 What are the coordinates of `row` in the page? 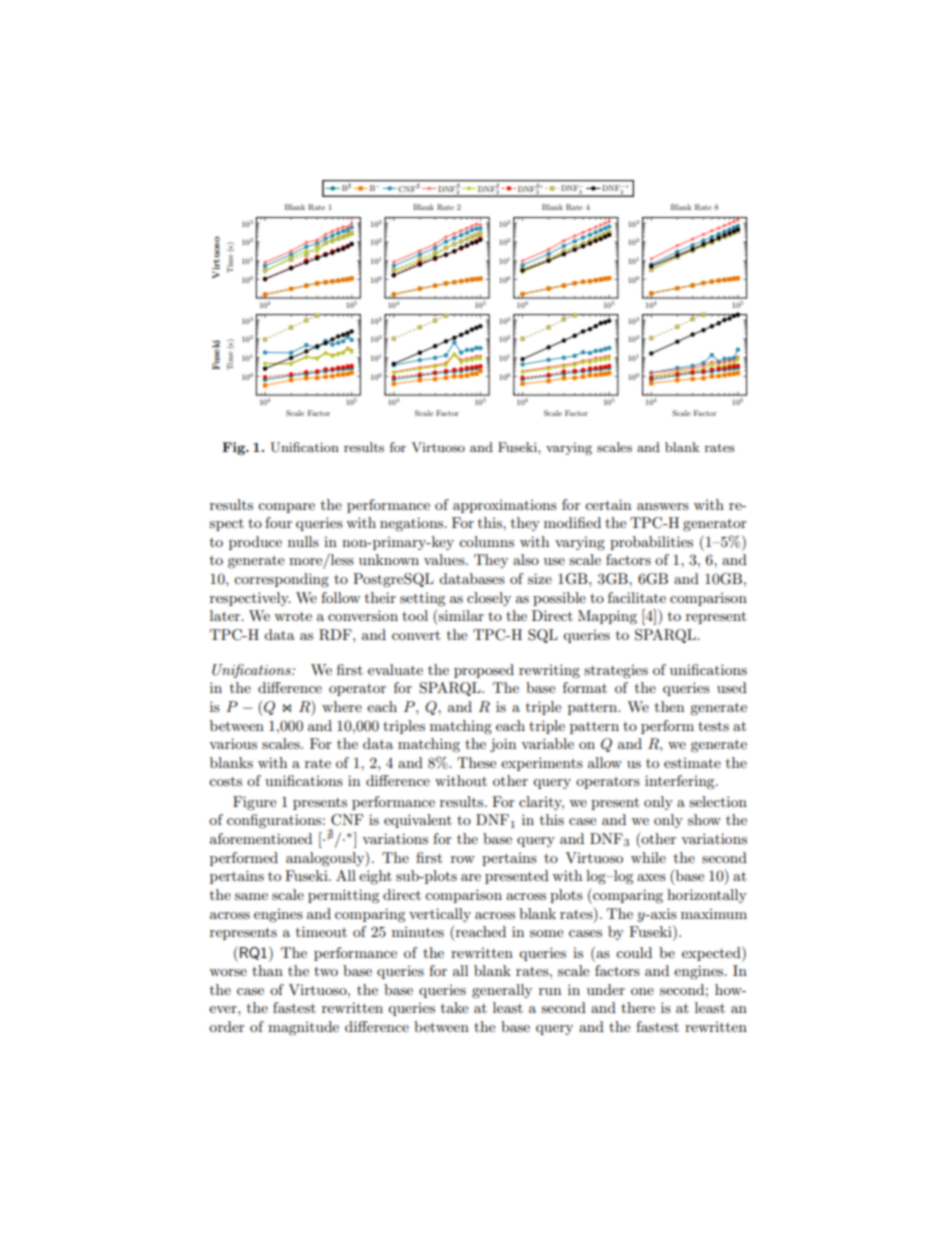 It's located at (463, 859).
